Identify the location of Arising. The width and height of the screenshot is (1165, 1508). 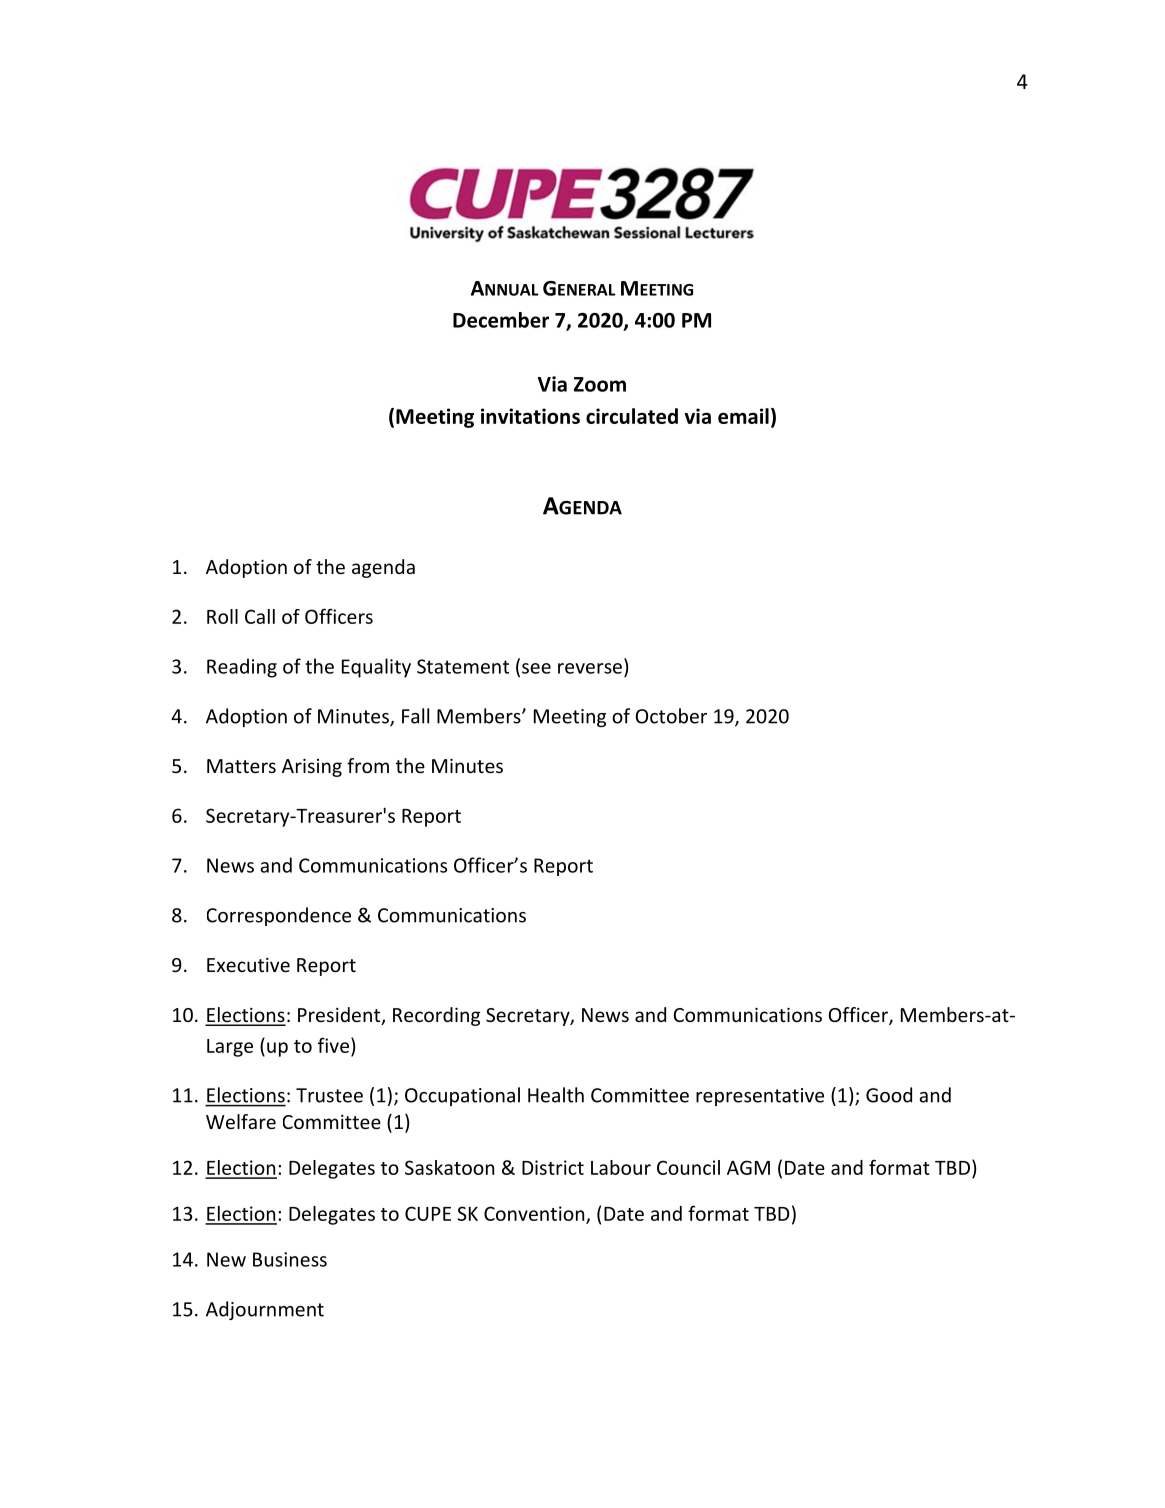
(312, 768).
